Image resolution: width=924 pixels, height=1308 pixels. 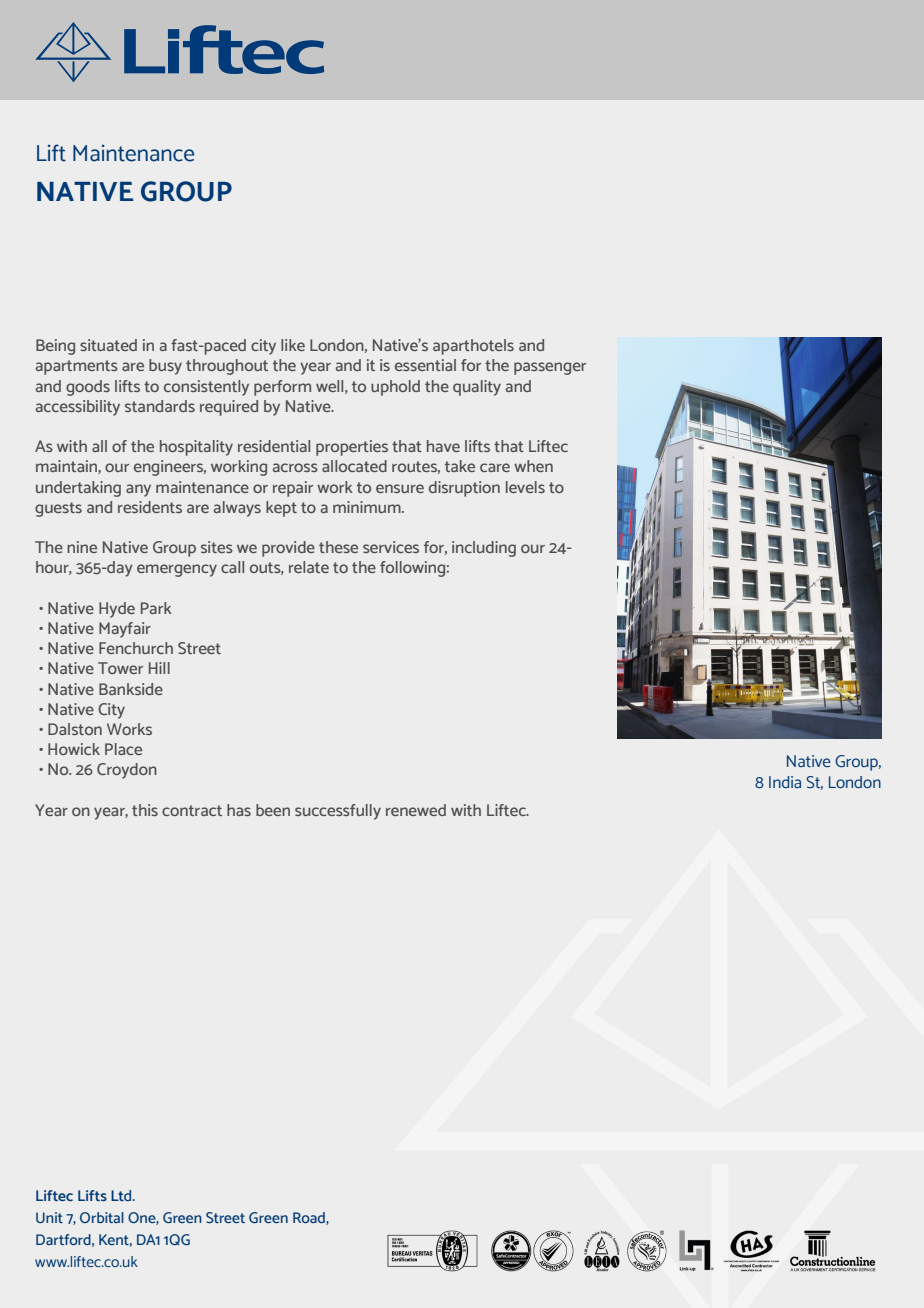 What do you see at coordinates (550, 368) in the screenshot?
I see `passenger` at bounding box center [550, 368].
